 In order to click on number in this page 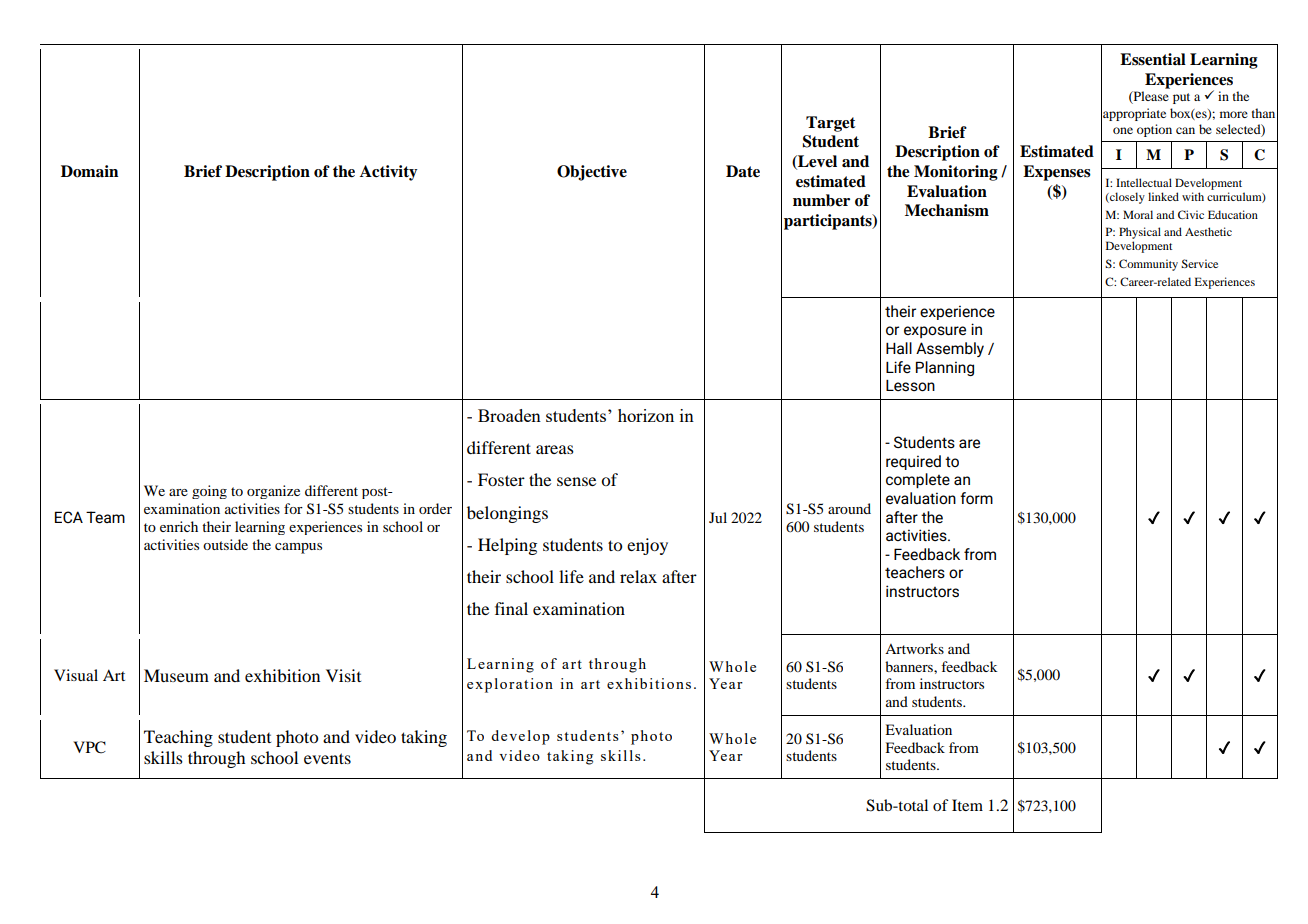, I will do `click(821, 200)`.
